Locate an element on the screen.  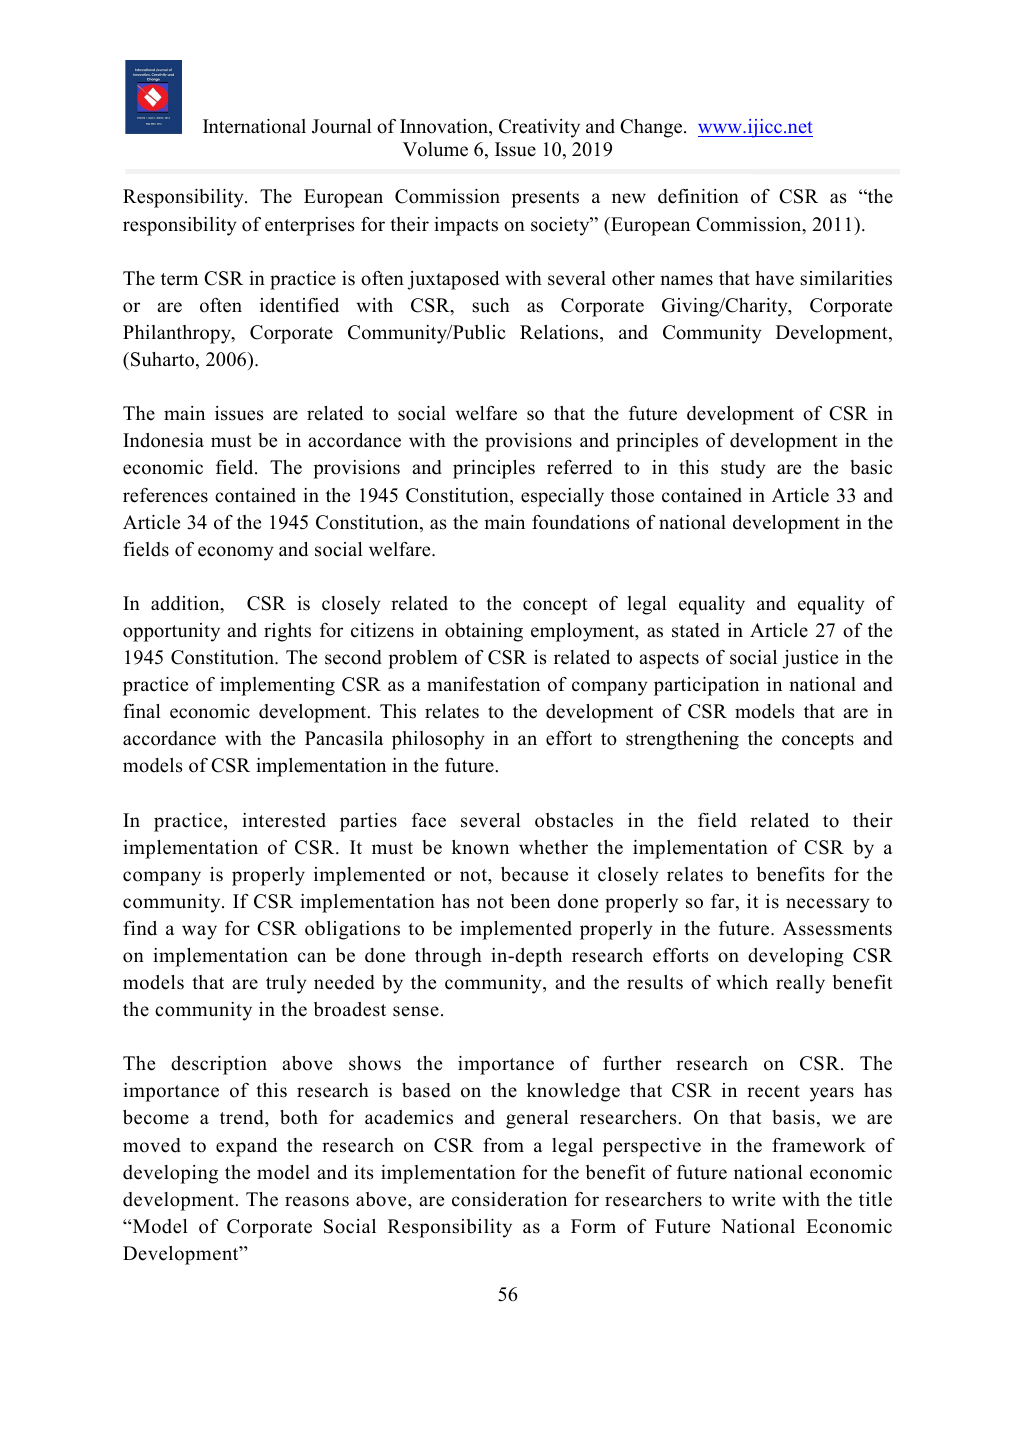
enterprises is located at coordinates (310, 226).
